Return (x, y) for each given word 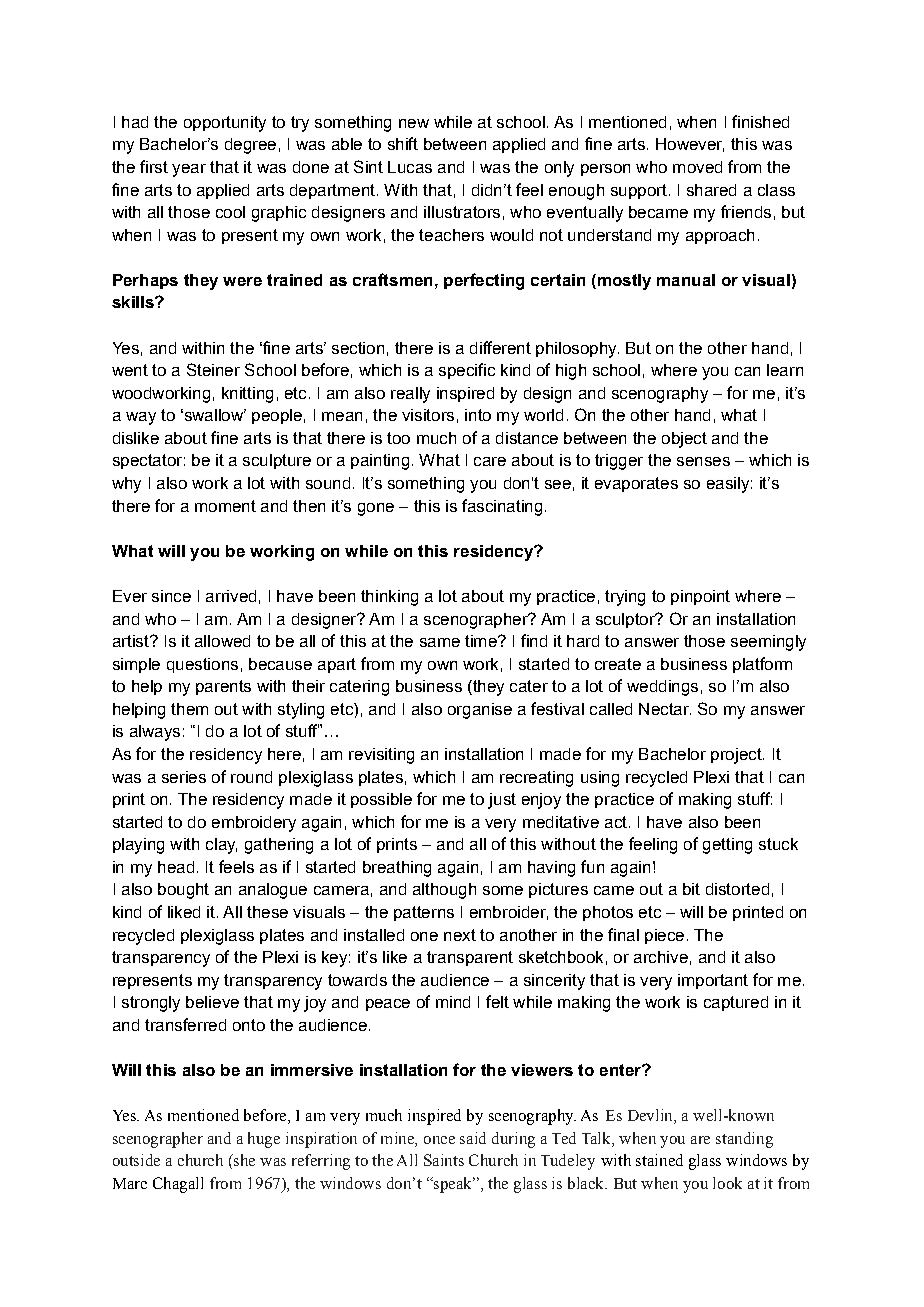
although (444, 891)
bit (691, 889)
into (478, 415)
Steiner (213, 369)
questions (202, 665)
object (684, 440)
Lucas (410, 167)
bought (183, 891)
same (440, 642)
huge (264, 1140)
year (189, 170)
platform (762, 665)
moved (697, 167)
